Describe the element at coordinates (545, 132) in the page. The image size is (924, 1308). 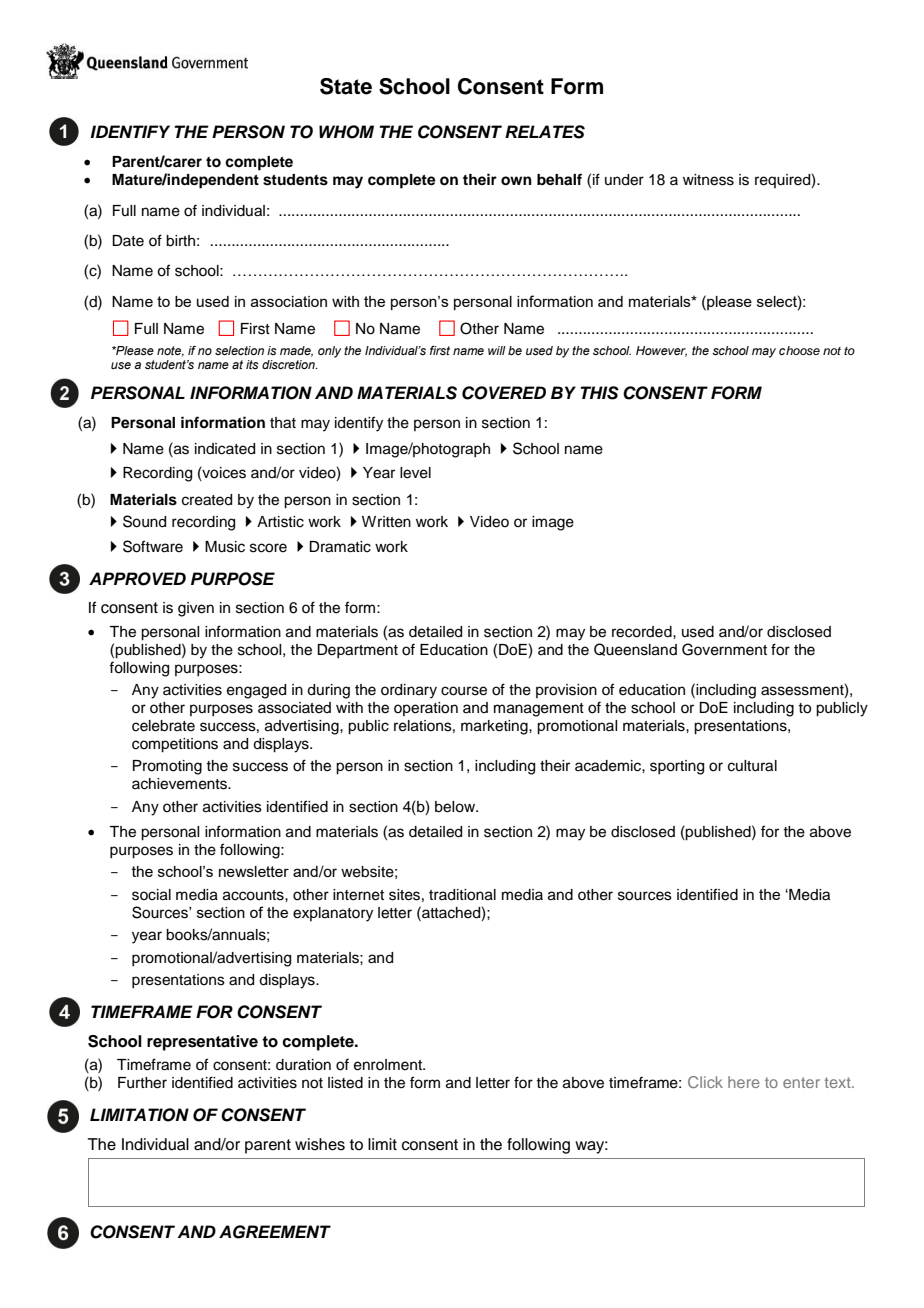
I see `RELATES` at that location.
